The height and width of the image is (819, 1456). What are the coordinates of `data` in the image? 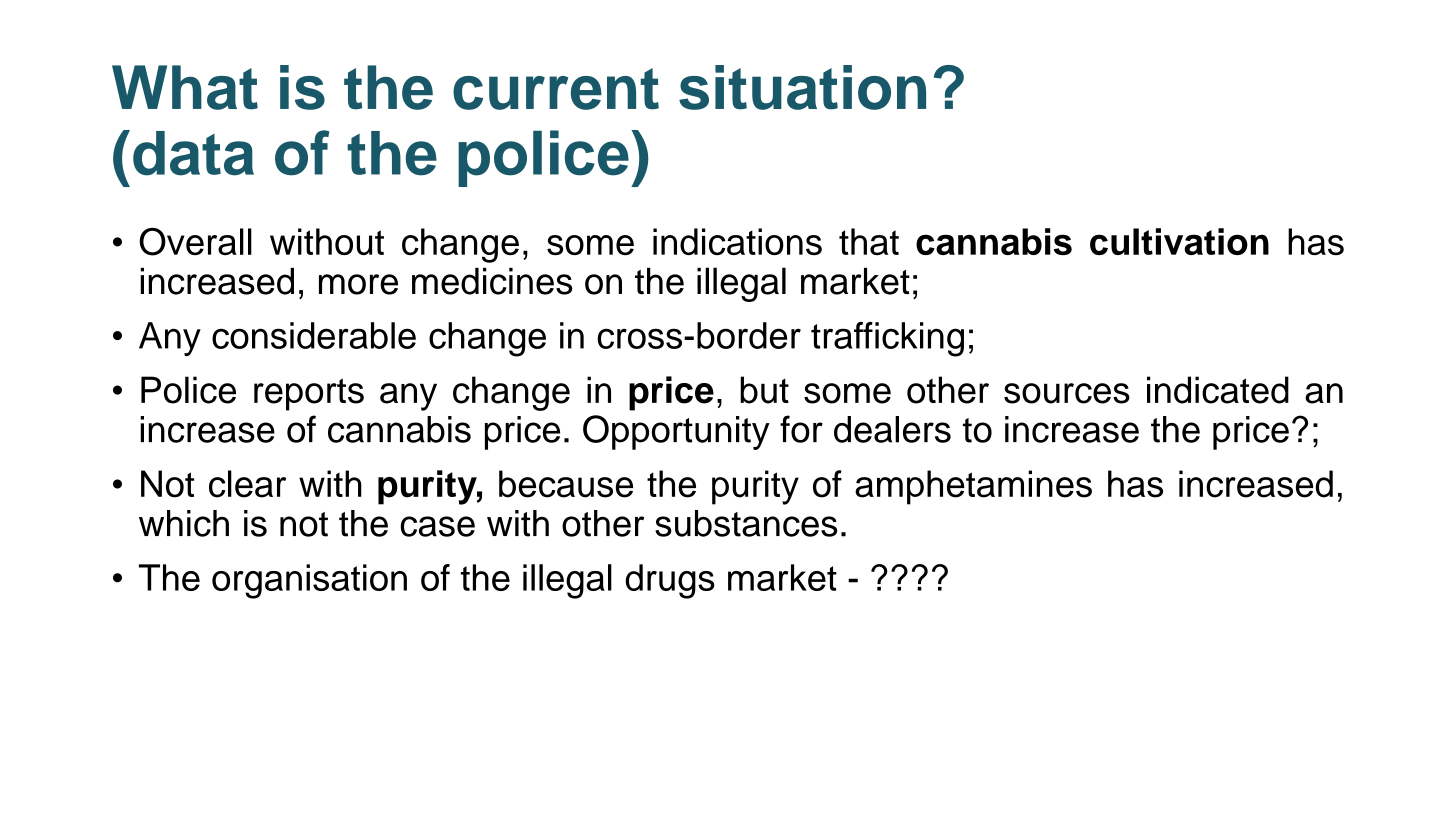 It's located at (193, 153).
